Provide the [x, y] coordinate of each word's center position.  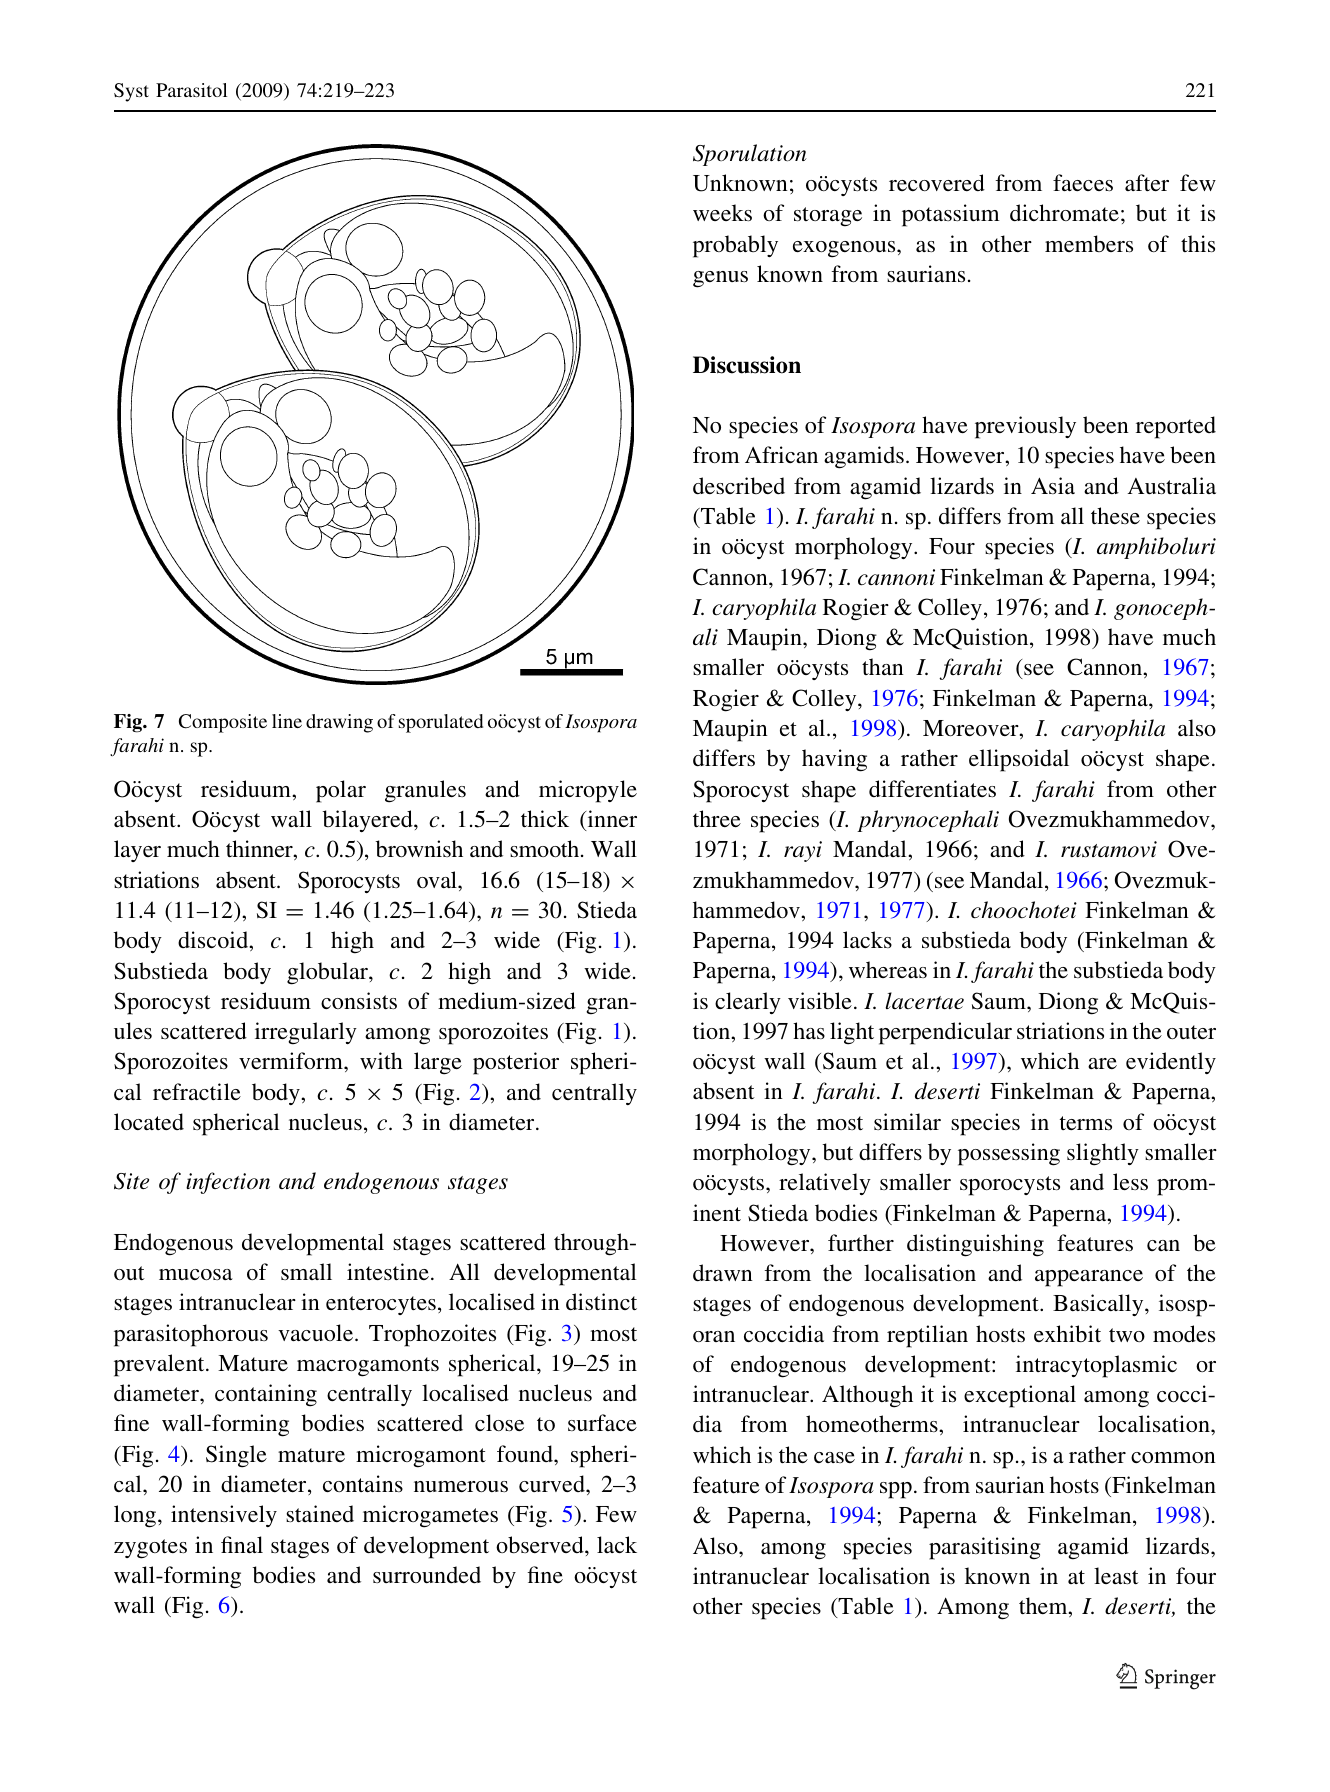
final [242, 1544]
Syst [131, 92]
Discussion [747, 365]
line [287, 721]
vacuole [317, 1332]
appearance [1089, 1278]
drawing [339, 723]
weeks [722, 212]
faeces [1083, 182]
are [1102, 1063]
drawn [723, 1272]
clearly [748, 1003]
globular [328, 973]
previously [1025, 427]
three [717, 818]
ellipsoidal [1019, 760]
